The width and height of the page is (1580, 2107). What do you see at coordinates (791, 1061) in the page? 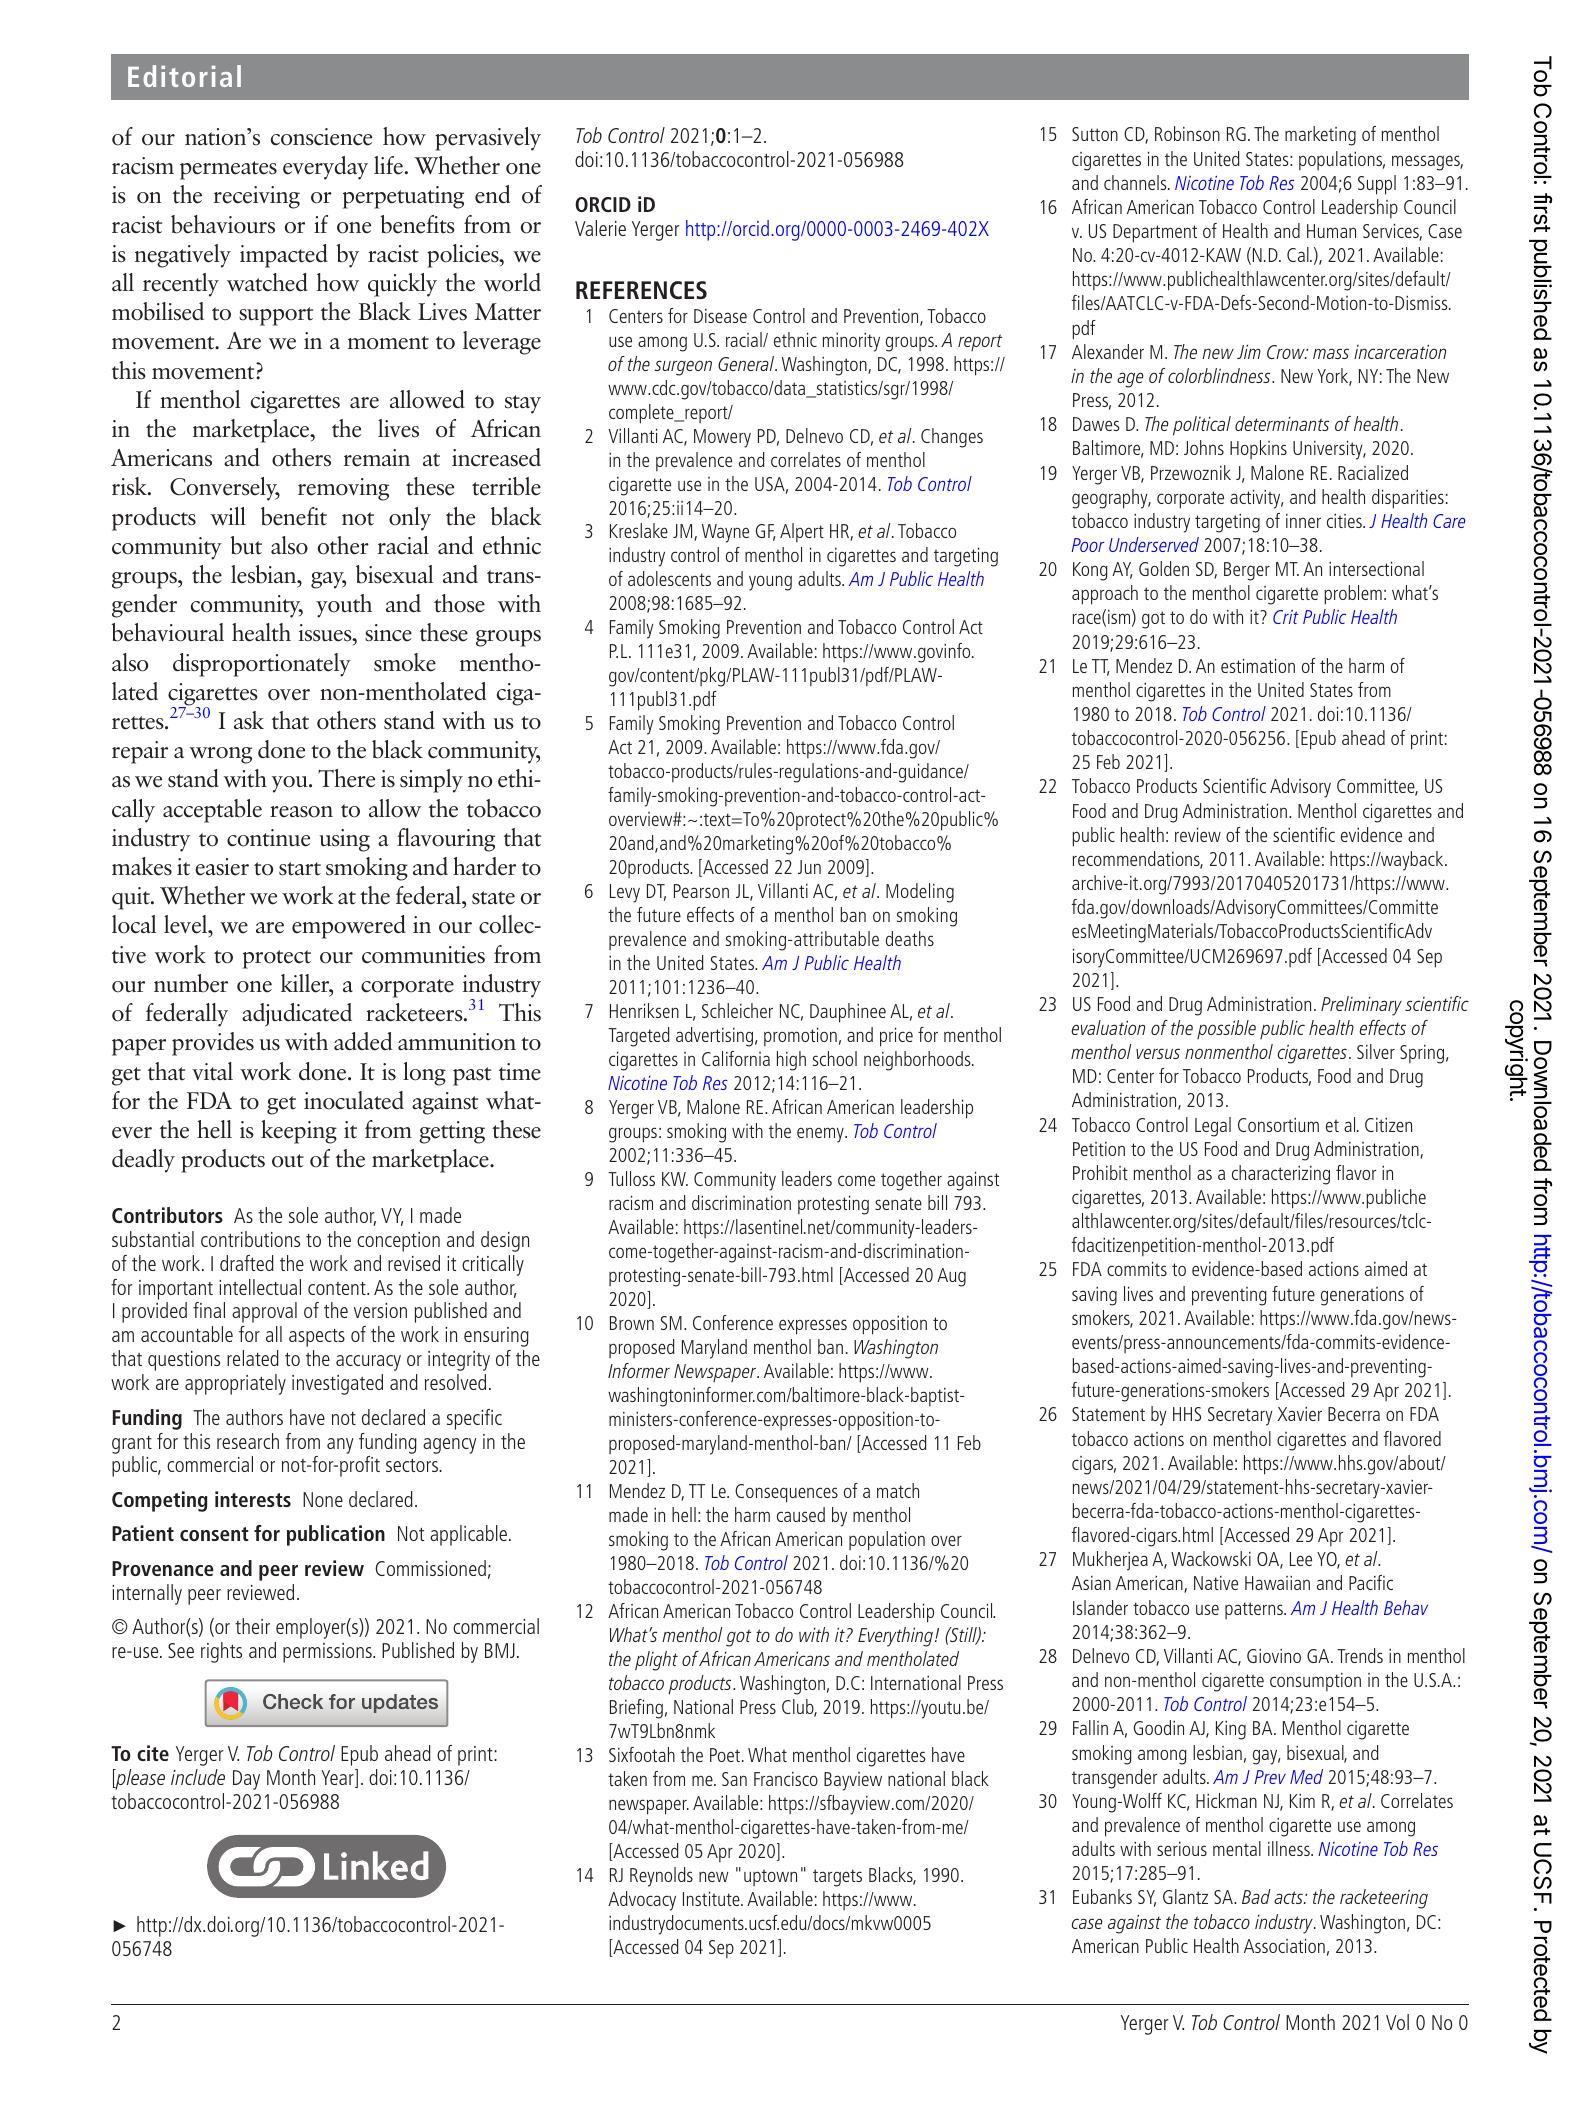
I see `high` at bounding box center [791, 1061].
